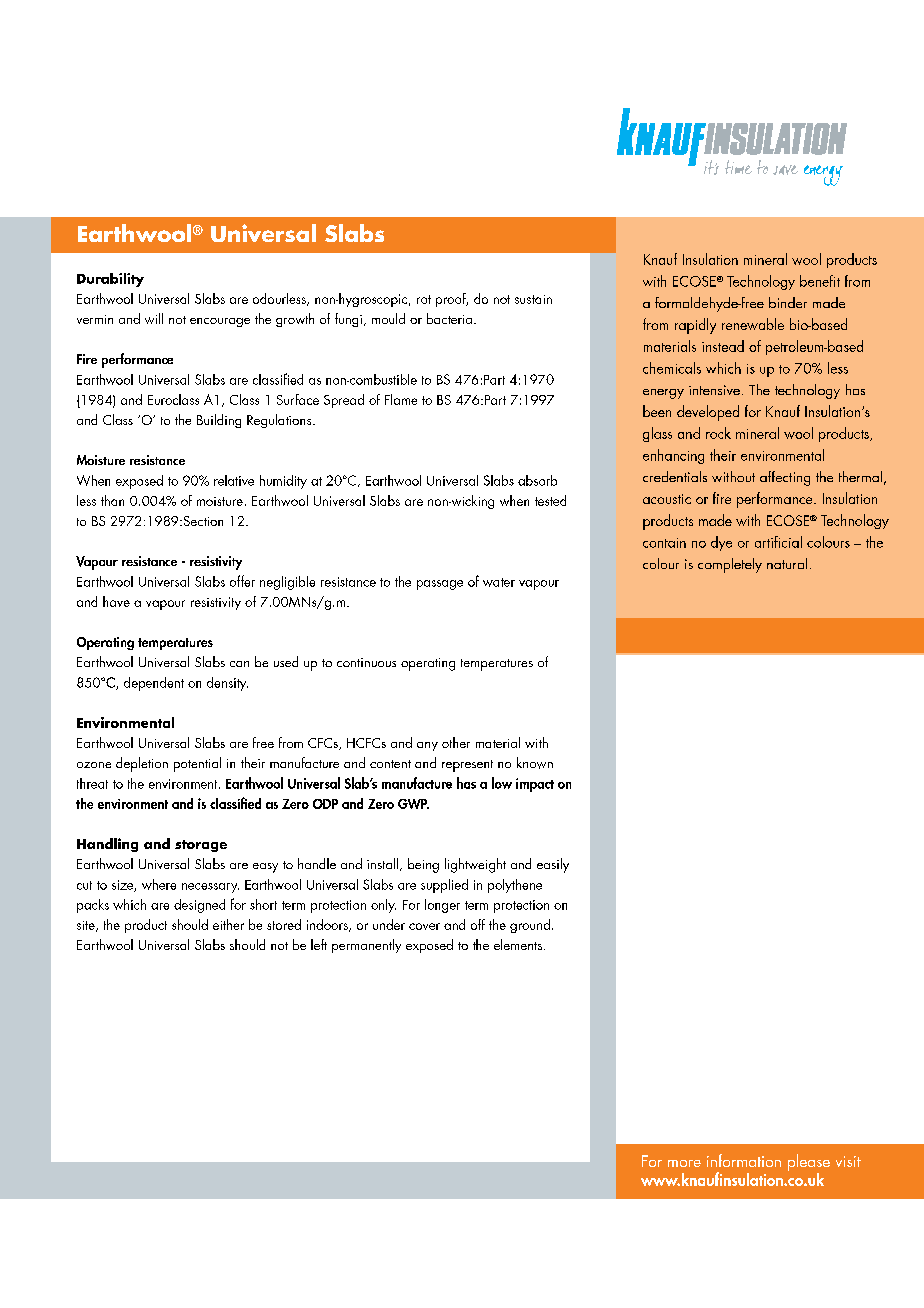 The image size is (924, 1308). Describe the element at coordinates (787, 563) in the document. I see `natural` at that location.
